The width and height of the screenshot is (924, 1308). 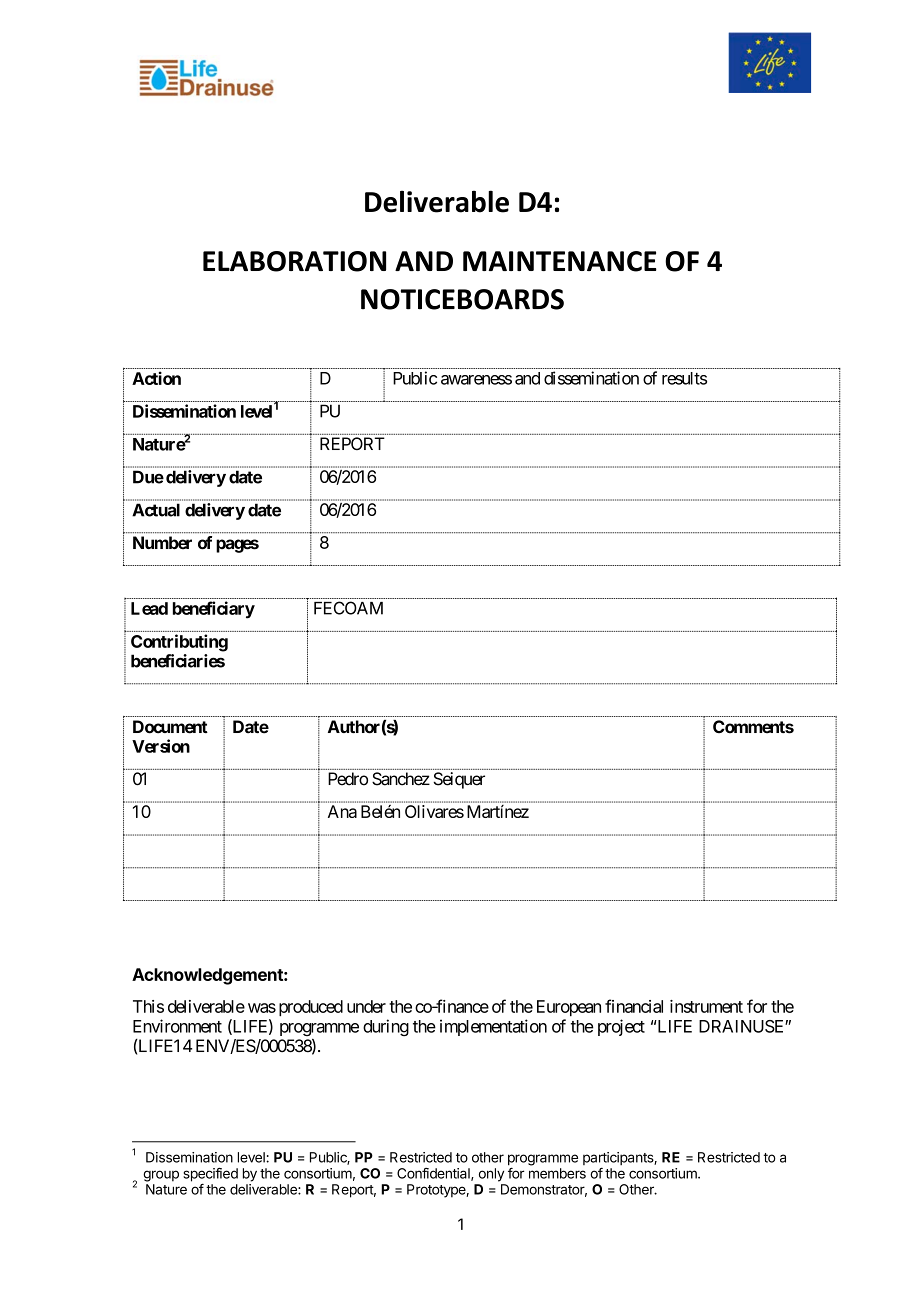 What do you see at coordinates (156, 378) in the screenshot?
I see `Action` at bounding box center [156, 378].
